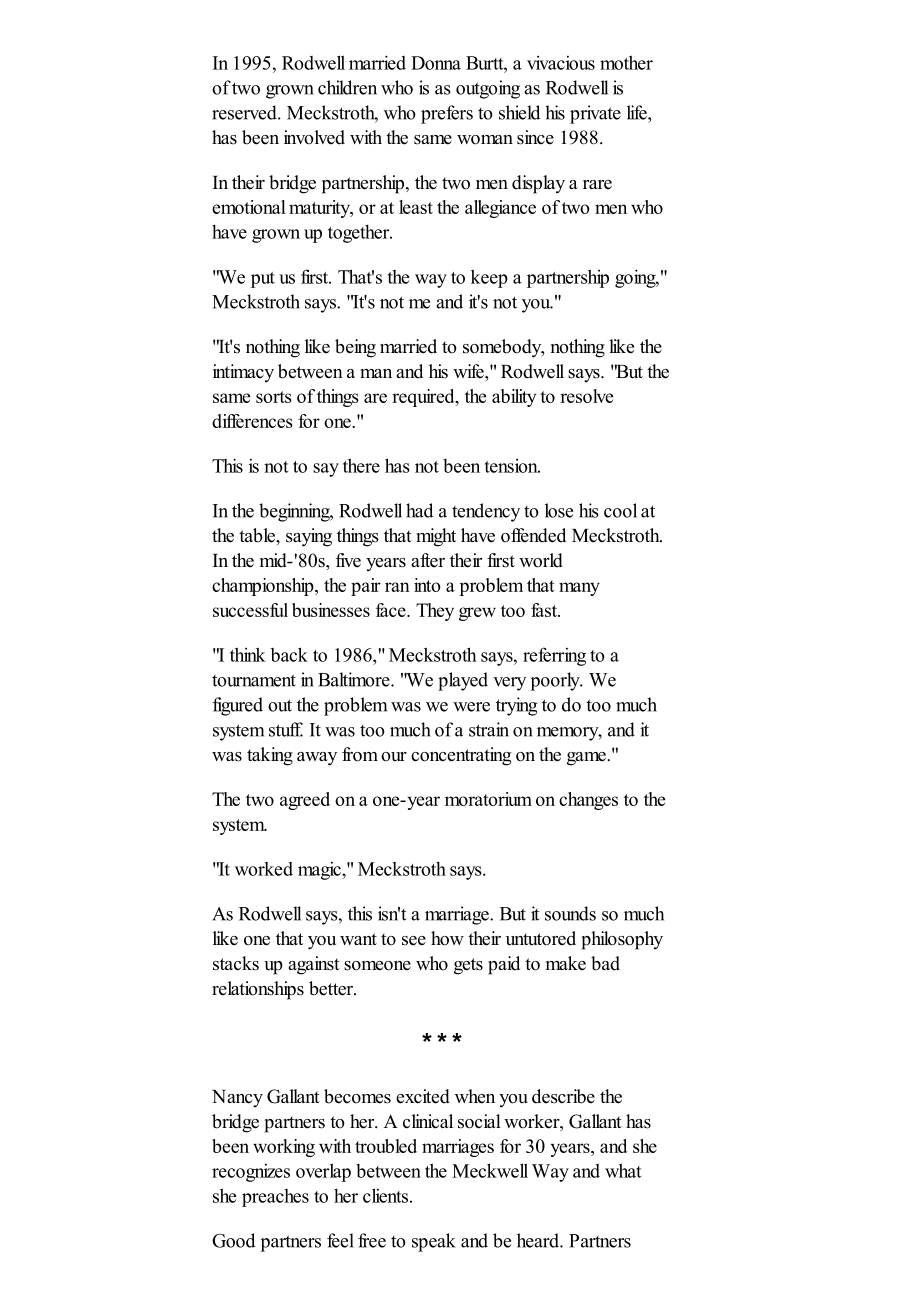  What do you see at coordinates (435, 612) in the document?
I see `They` at bounding box center [435, 612].
